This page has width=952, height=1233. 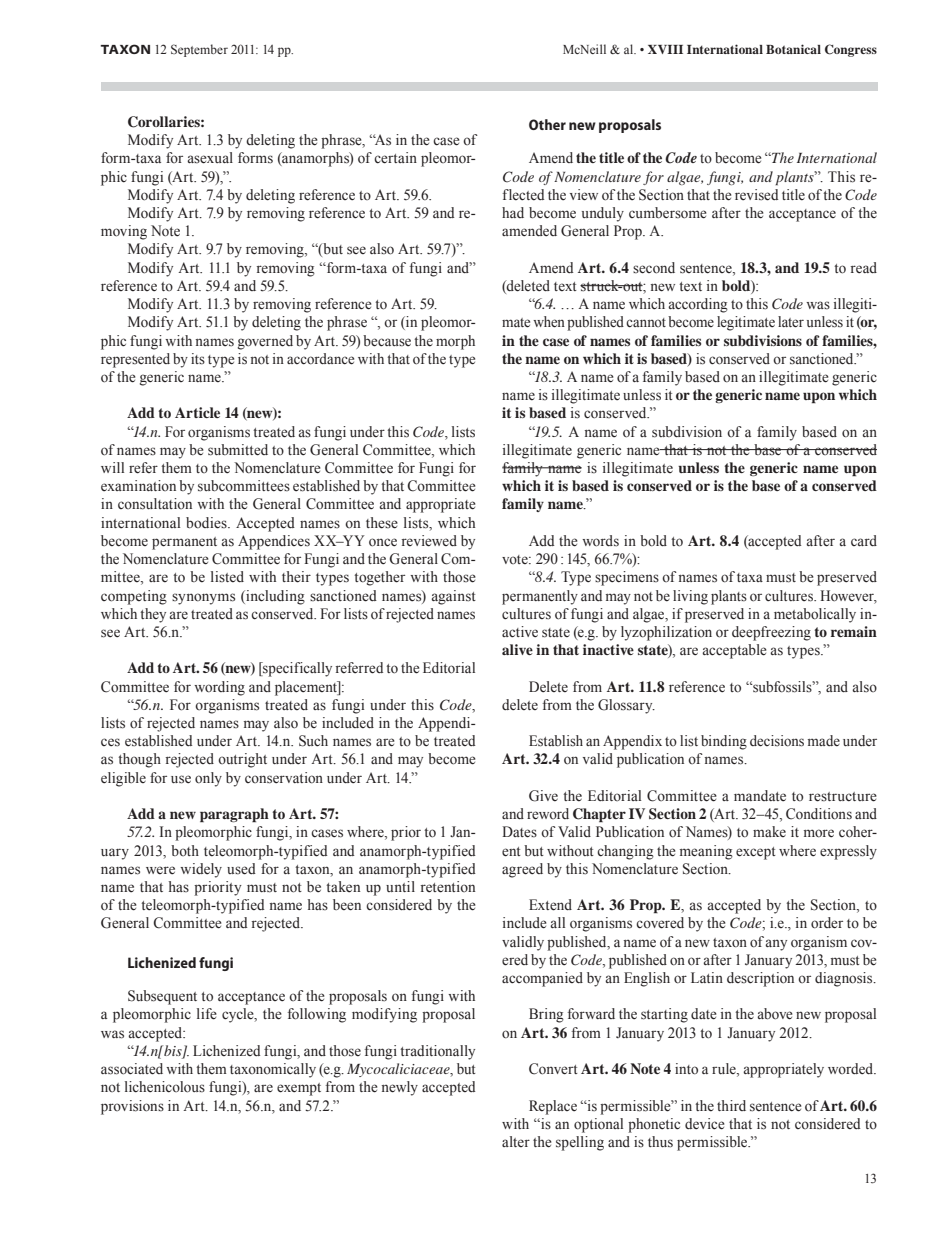 What do you see at coordinates (185, 850) in the page?
I see `both` at bounding box center [185, 850].
